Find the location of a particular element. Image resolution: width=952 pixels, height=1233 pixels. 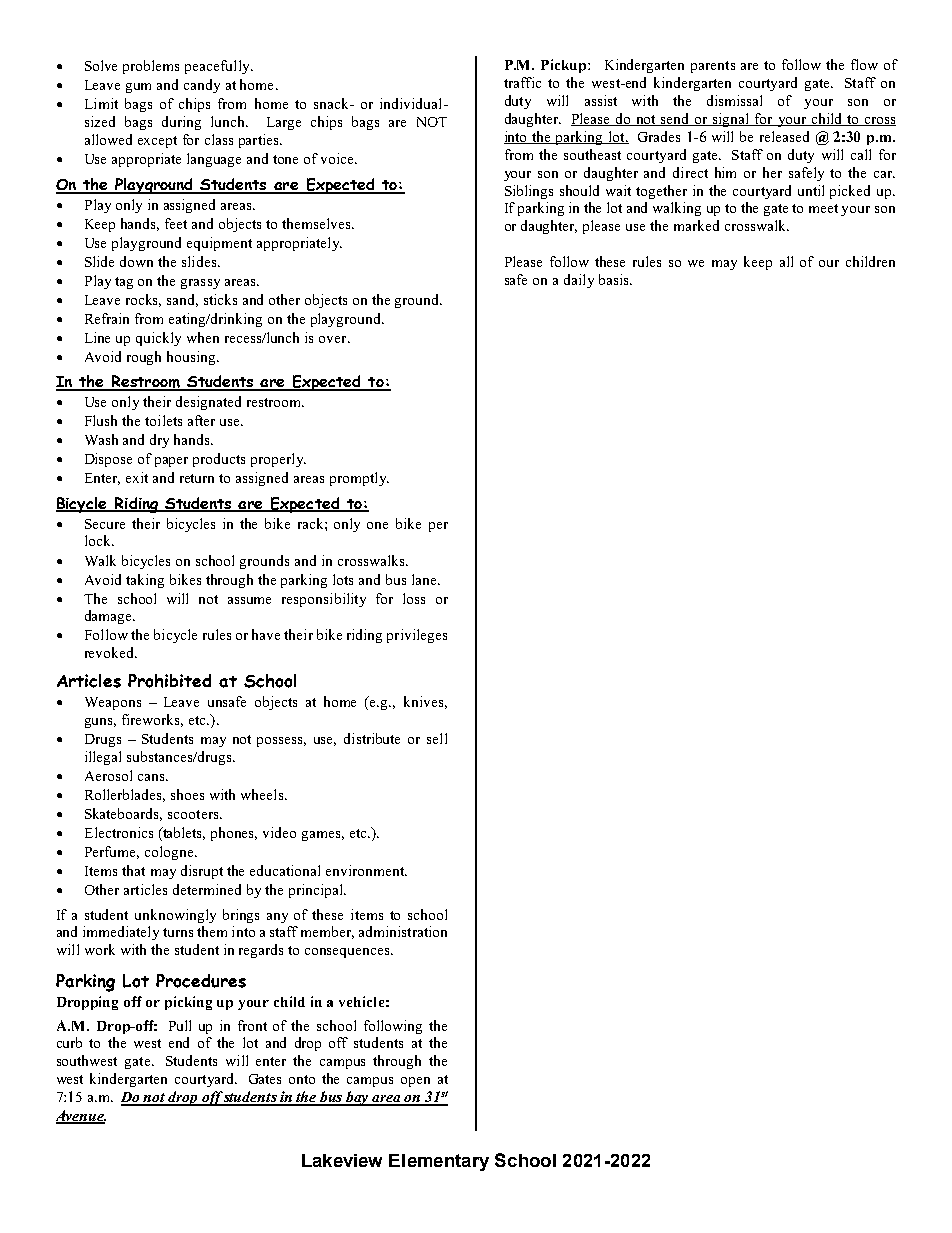

sell is located at coordinates (437, 738).
